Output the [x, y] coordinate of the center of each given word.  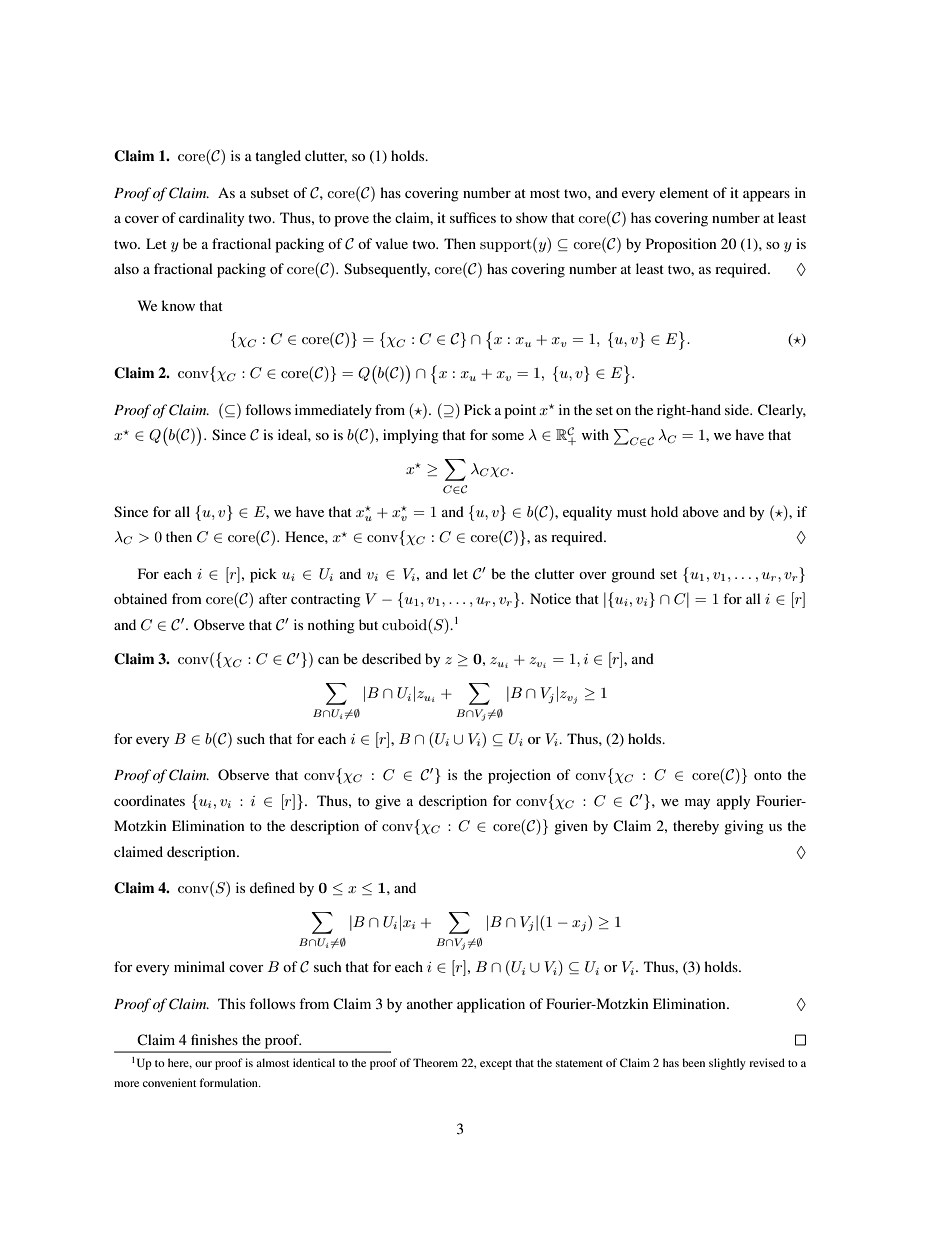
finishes [214, 1039]
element [684, 192]
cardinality [211, 219]
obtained [140, 598]
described [391, 658]
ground [633, 575]
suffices [473, 217]
